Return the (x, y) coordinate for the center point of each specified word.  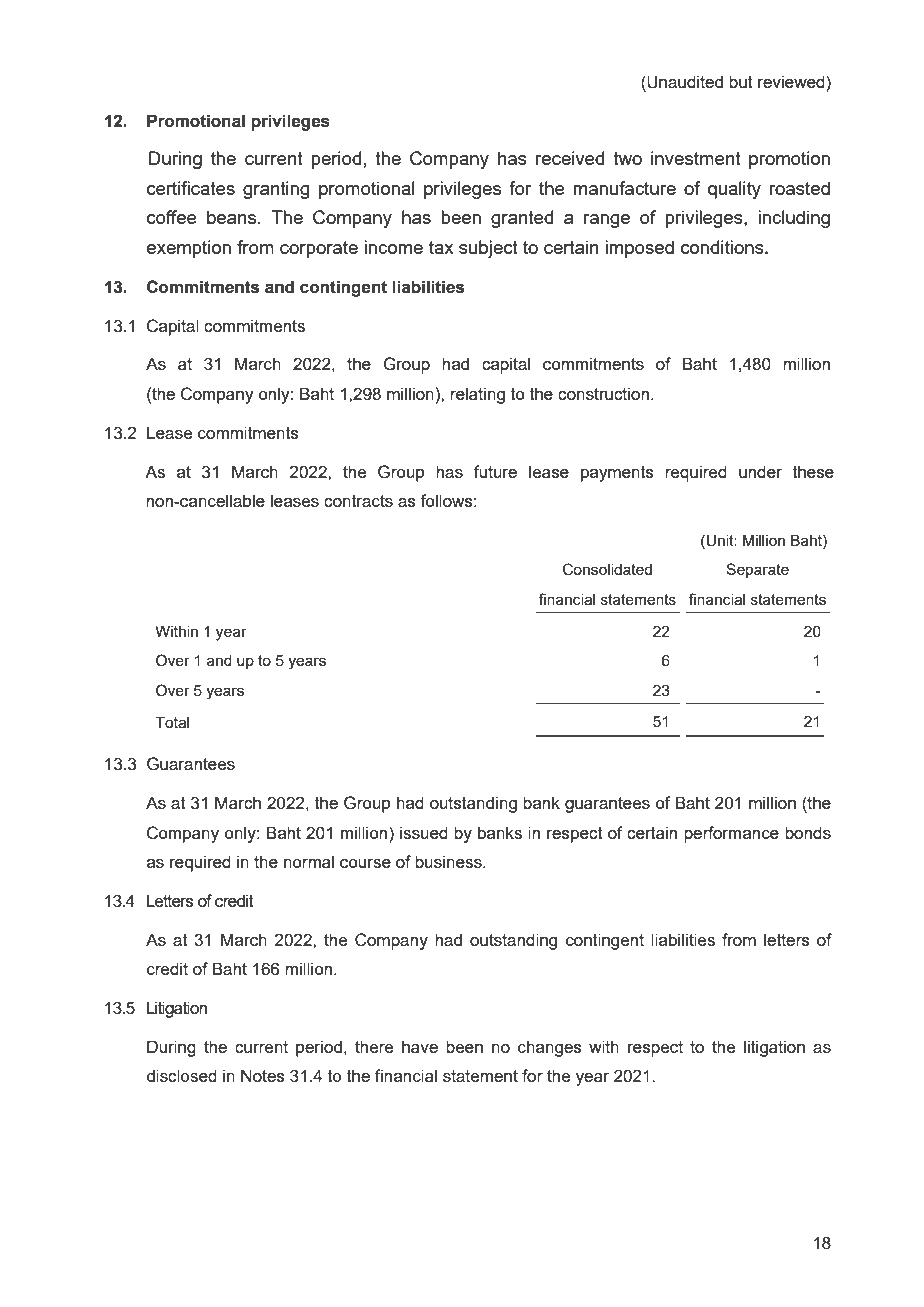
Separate (757, 570)
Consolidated (607, 569)
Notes (263, 1075)
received (570, 158)
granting (276, 190)
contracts (358, 501)
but (741, 81)
